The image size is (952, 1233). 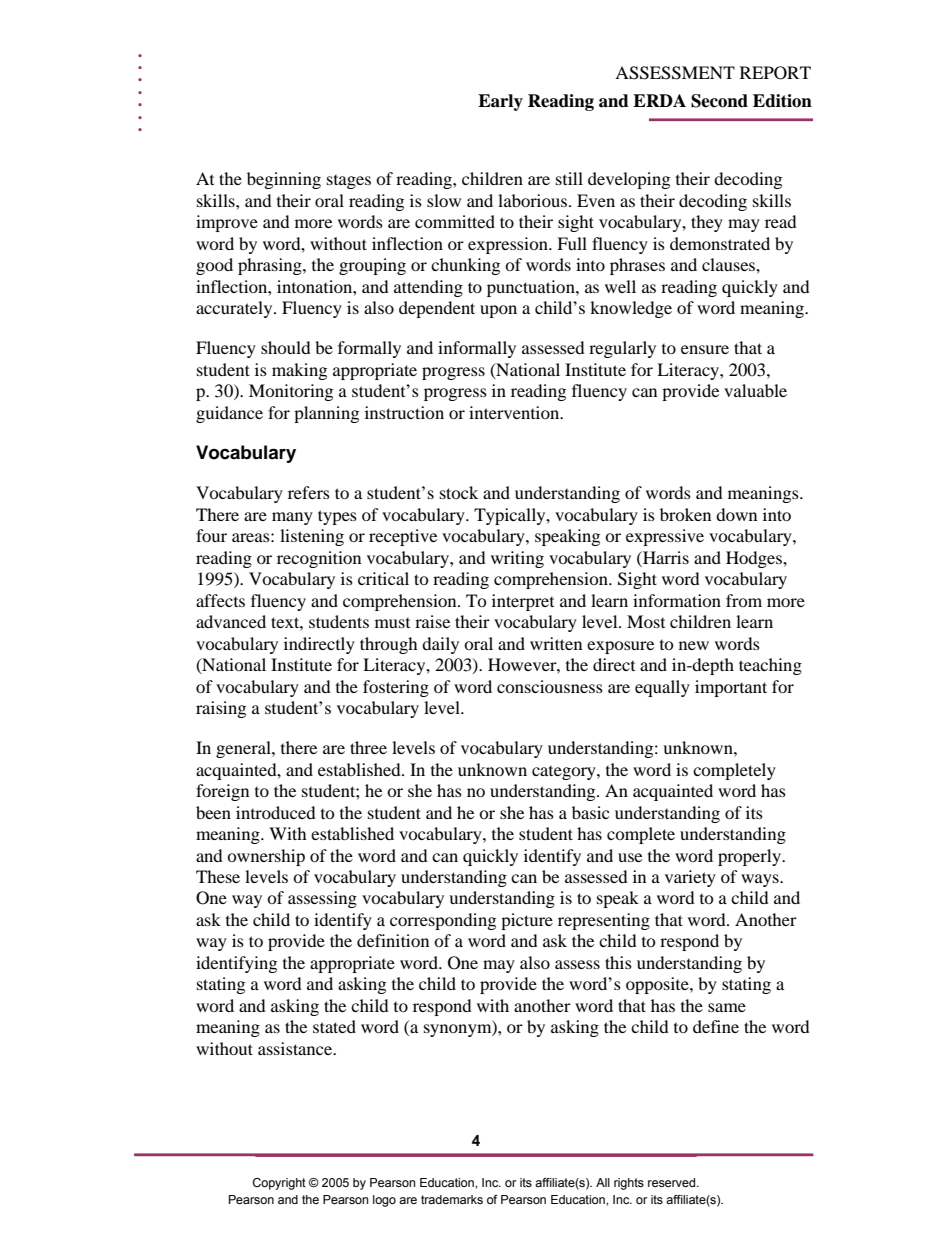 What do you see at coordinates (452, 1199) in the document?
I see `trademarks` at bounding box center [452, 1199].
